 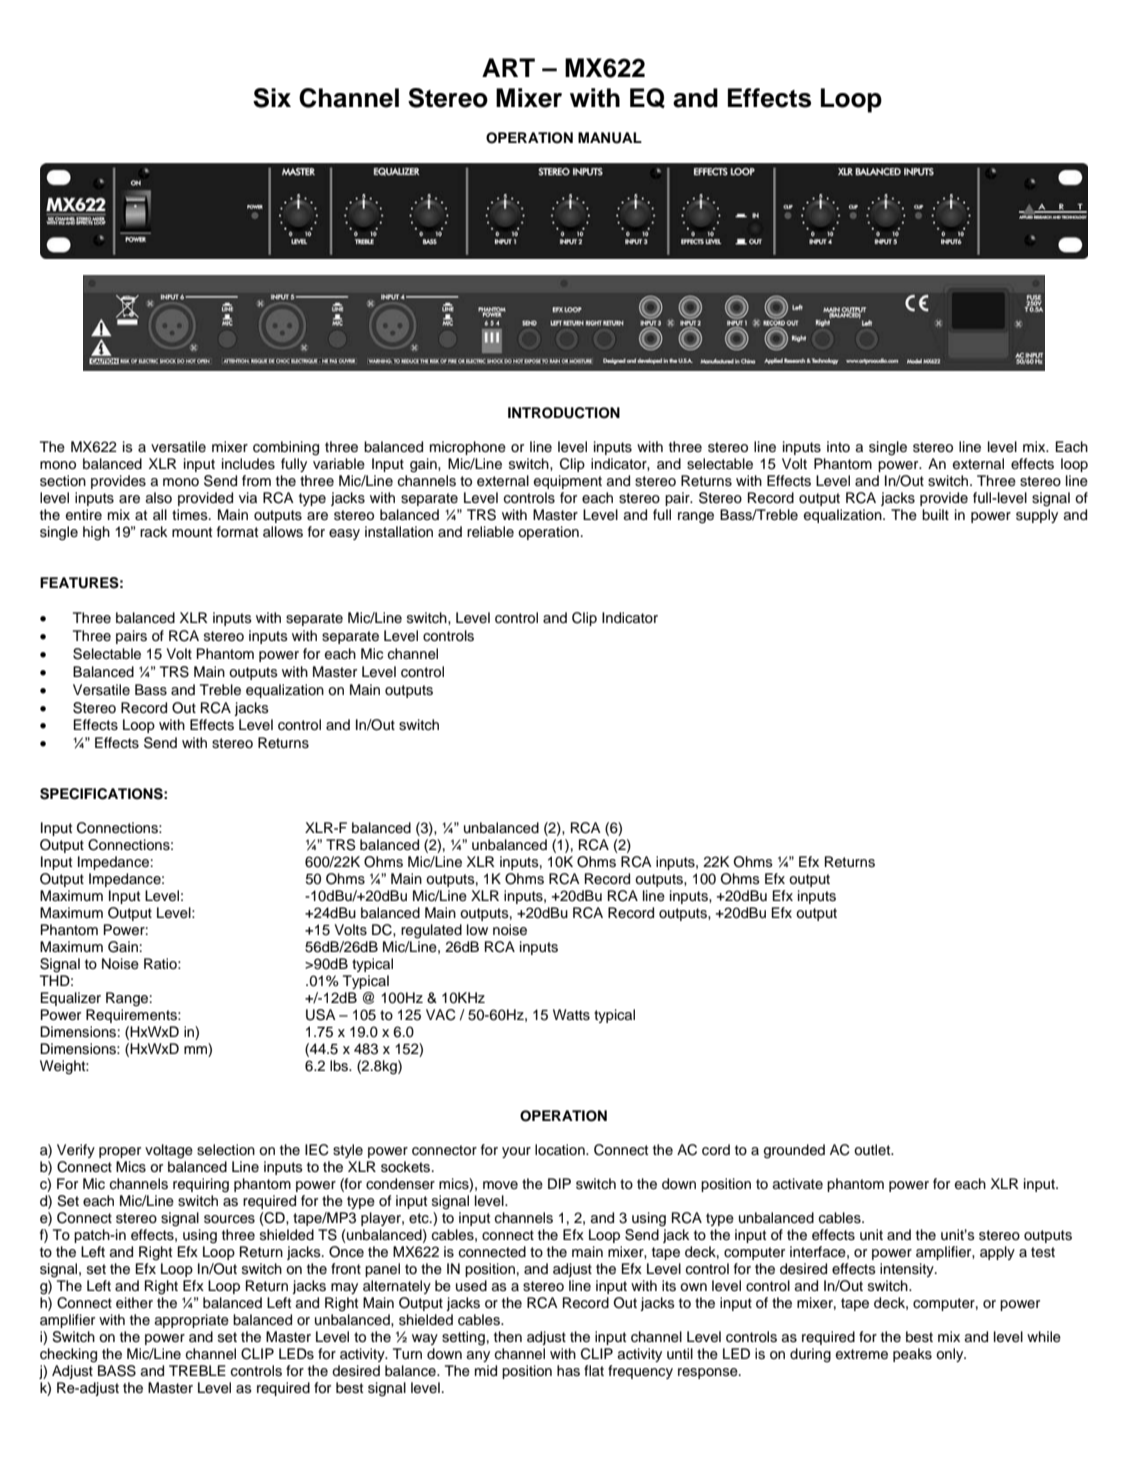 I want to click on ART, so click(x=508, y=67).
